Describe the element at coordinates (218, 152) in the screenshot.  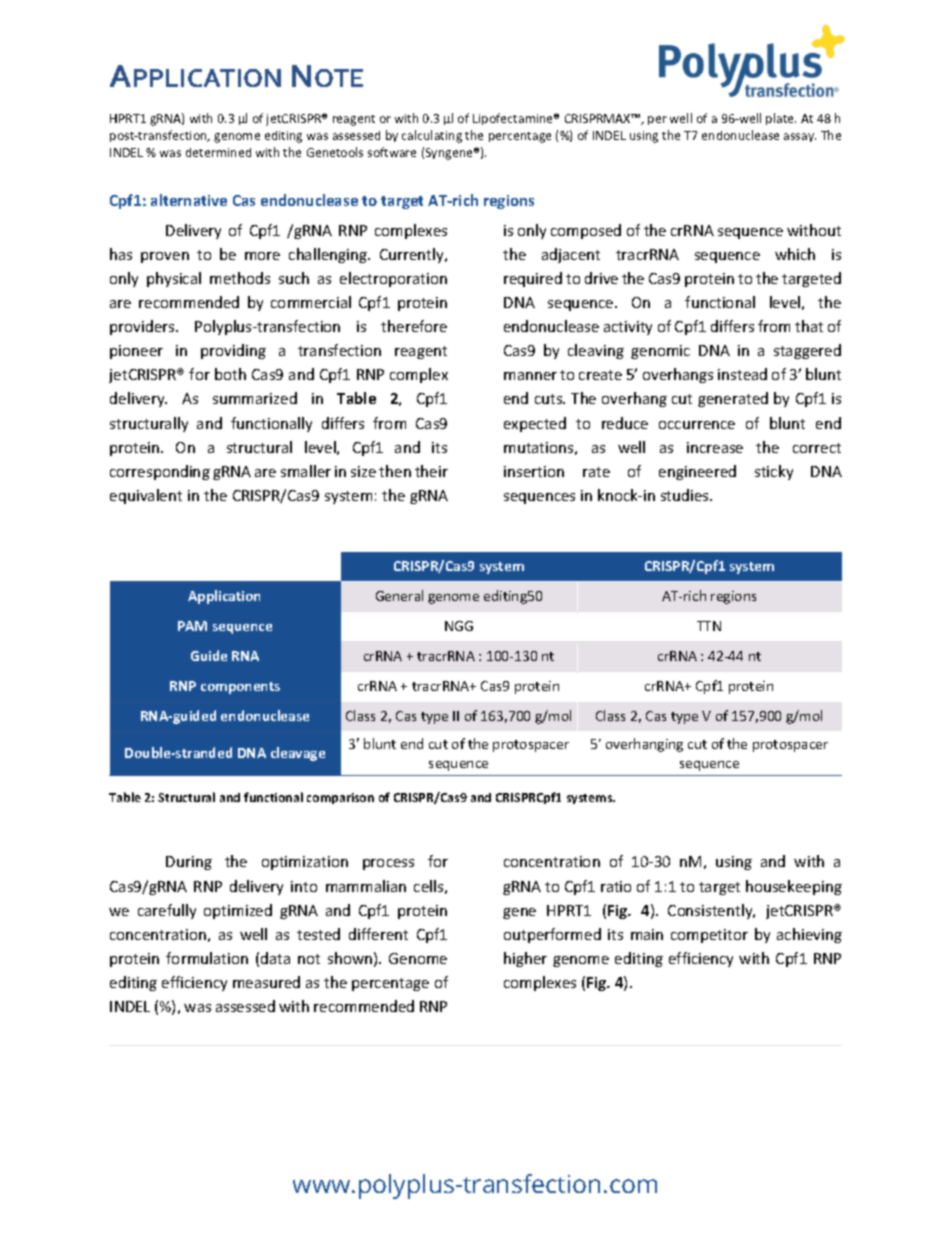
I see `determined` at that location.
